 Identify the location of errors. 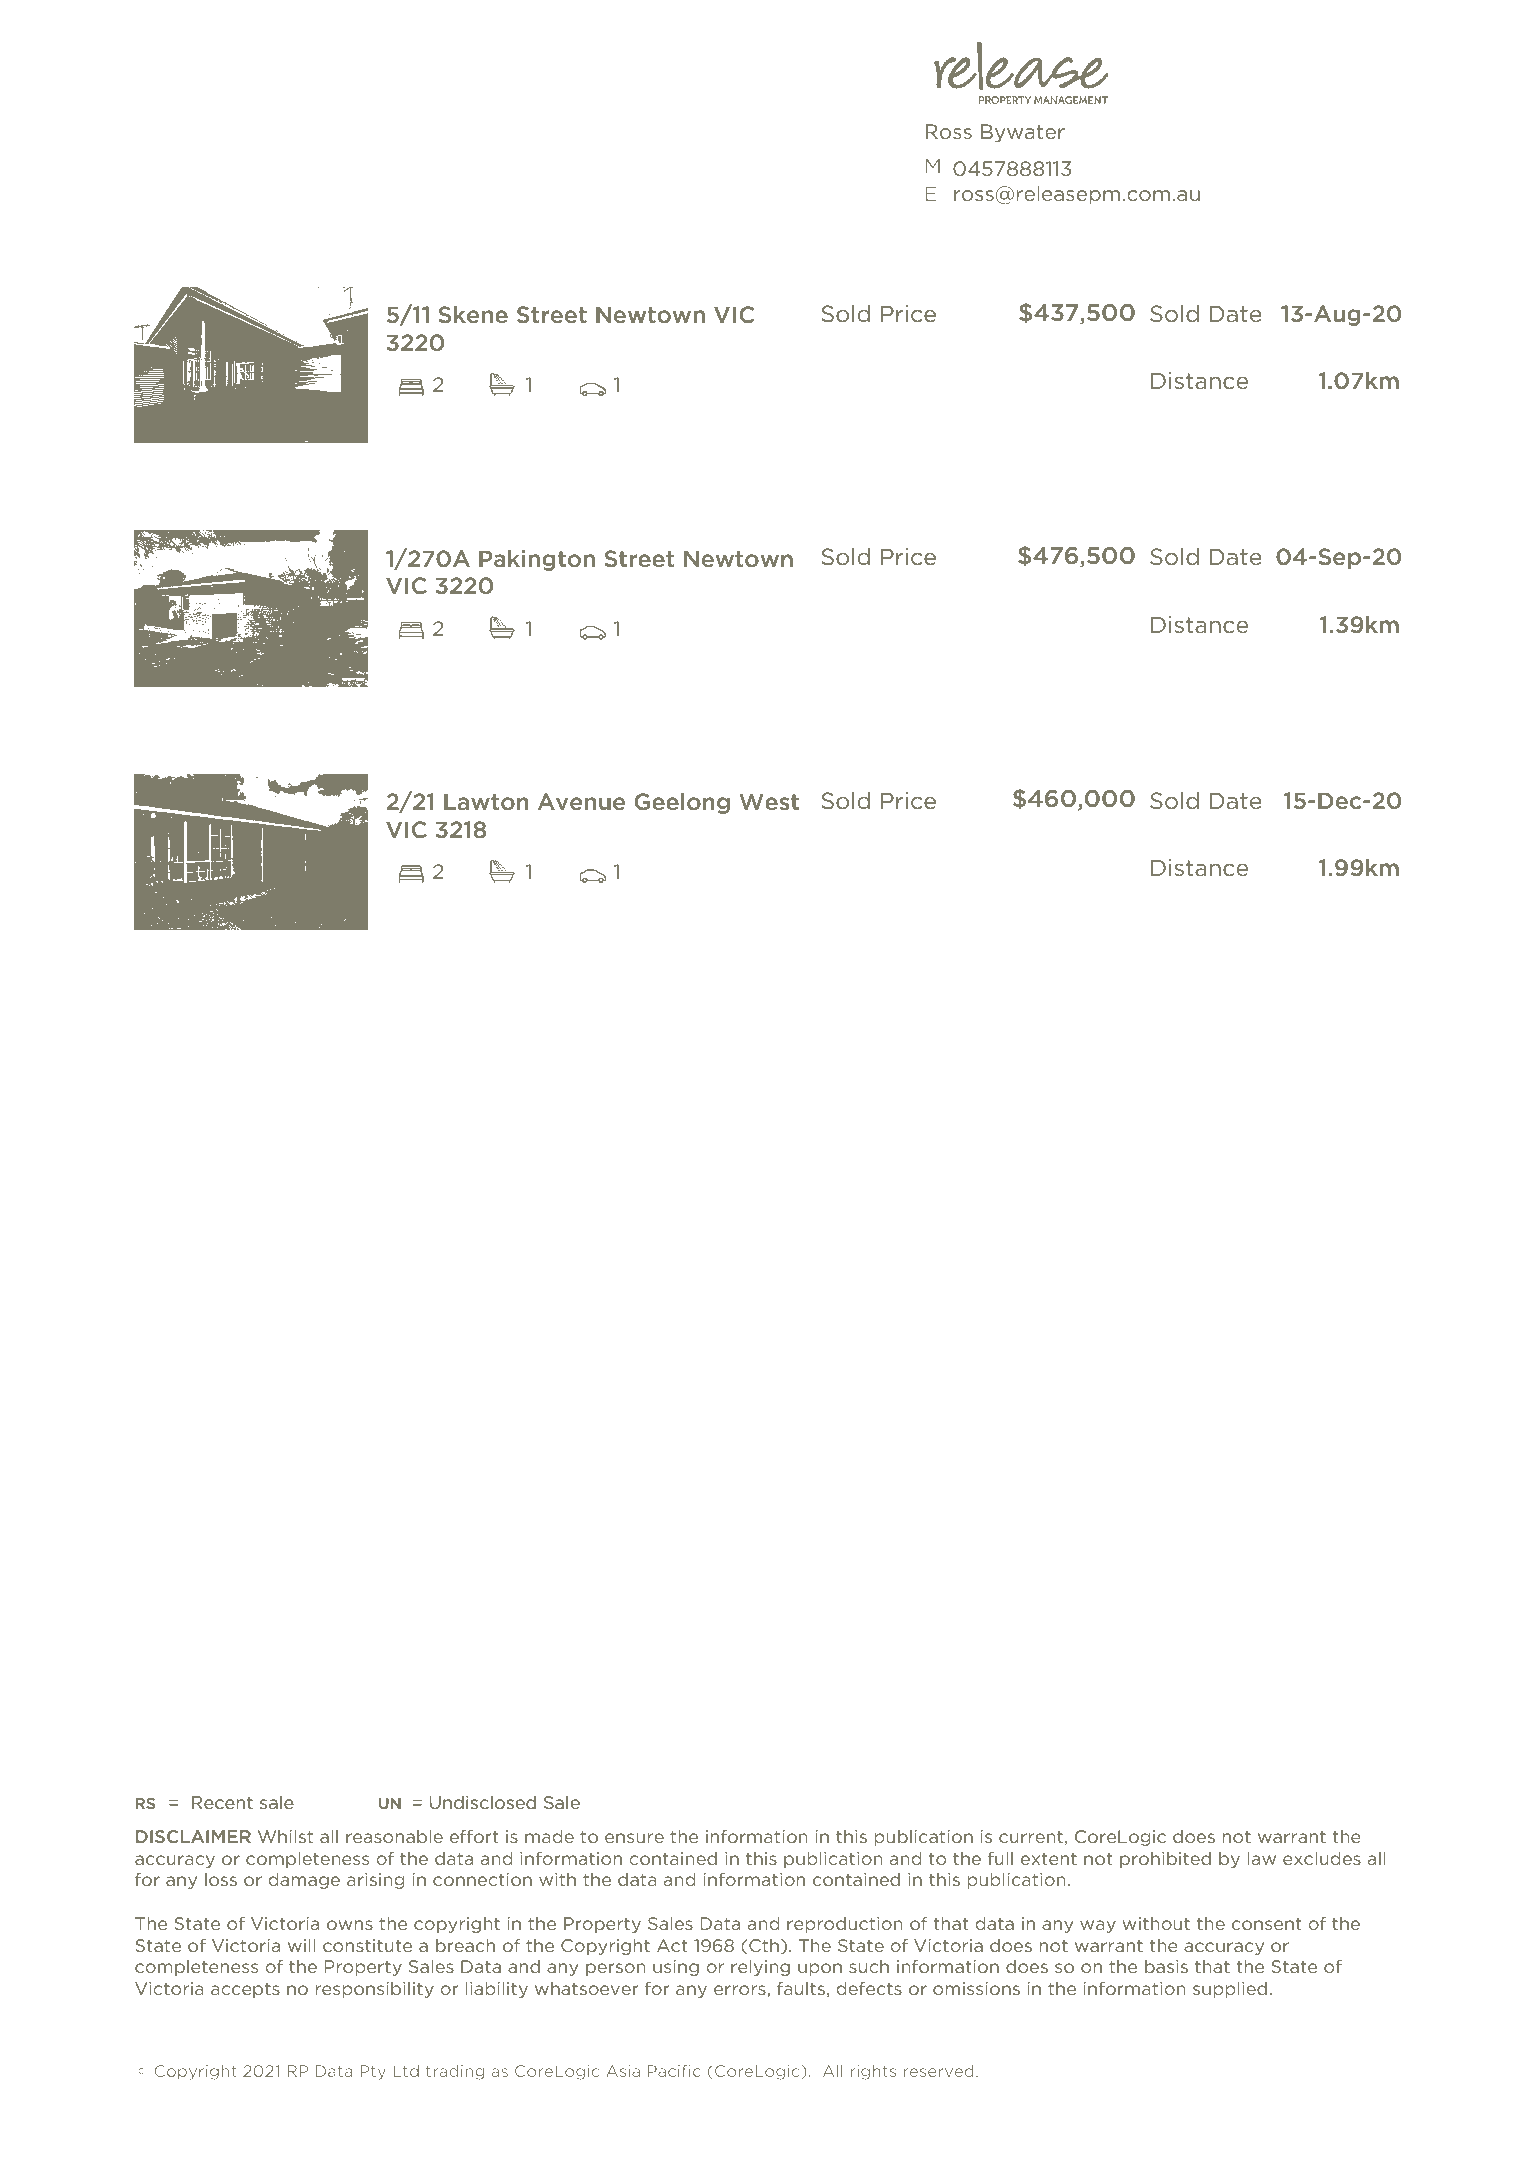
(741, 1991).
